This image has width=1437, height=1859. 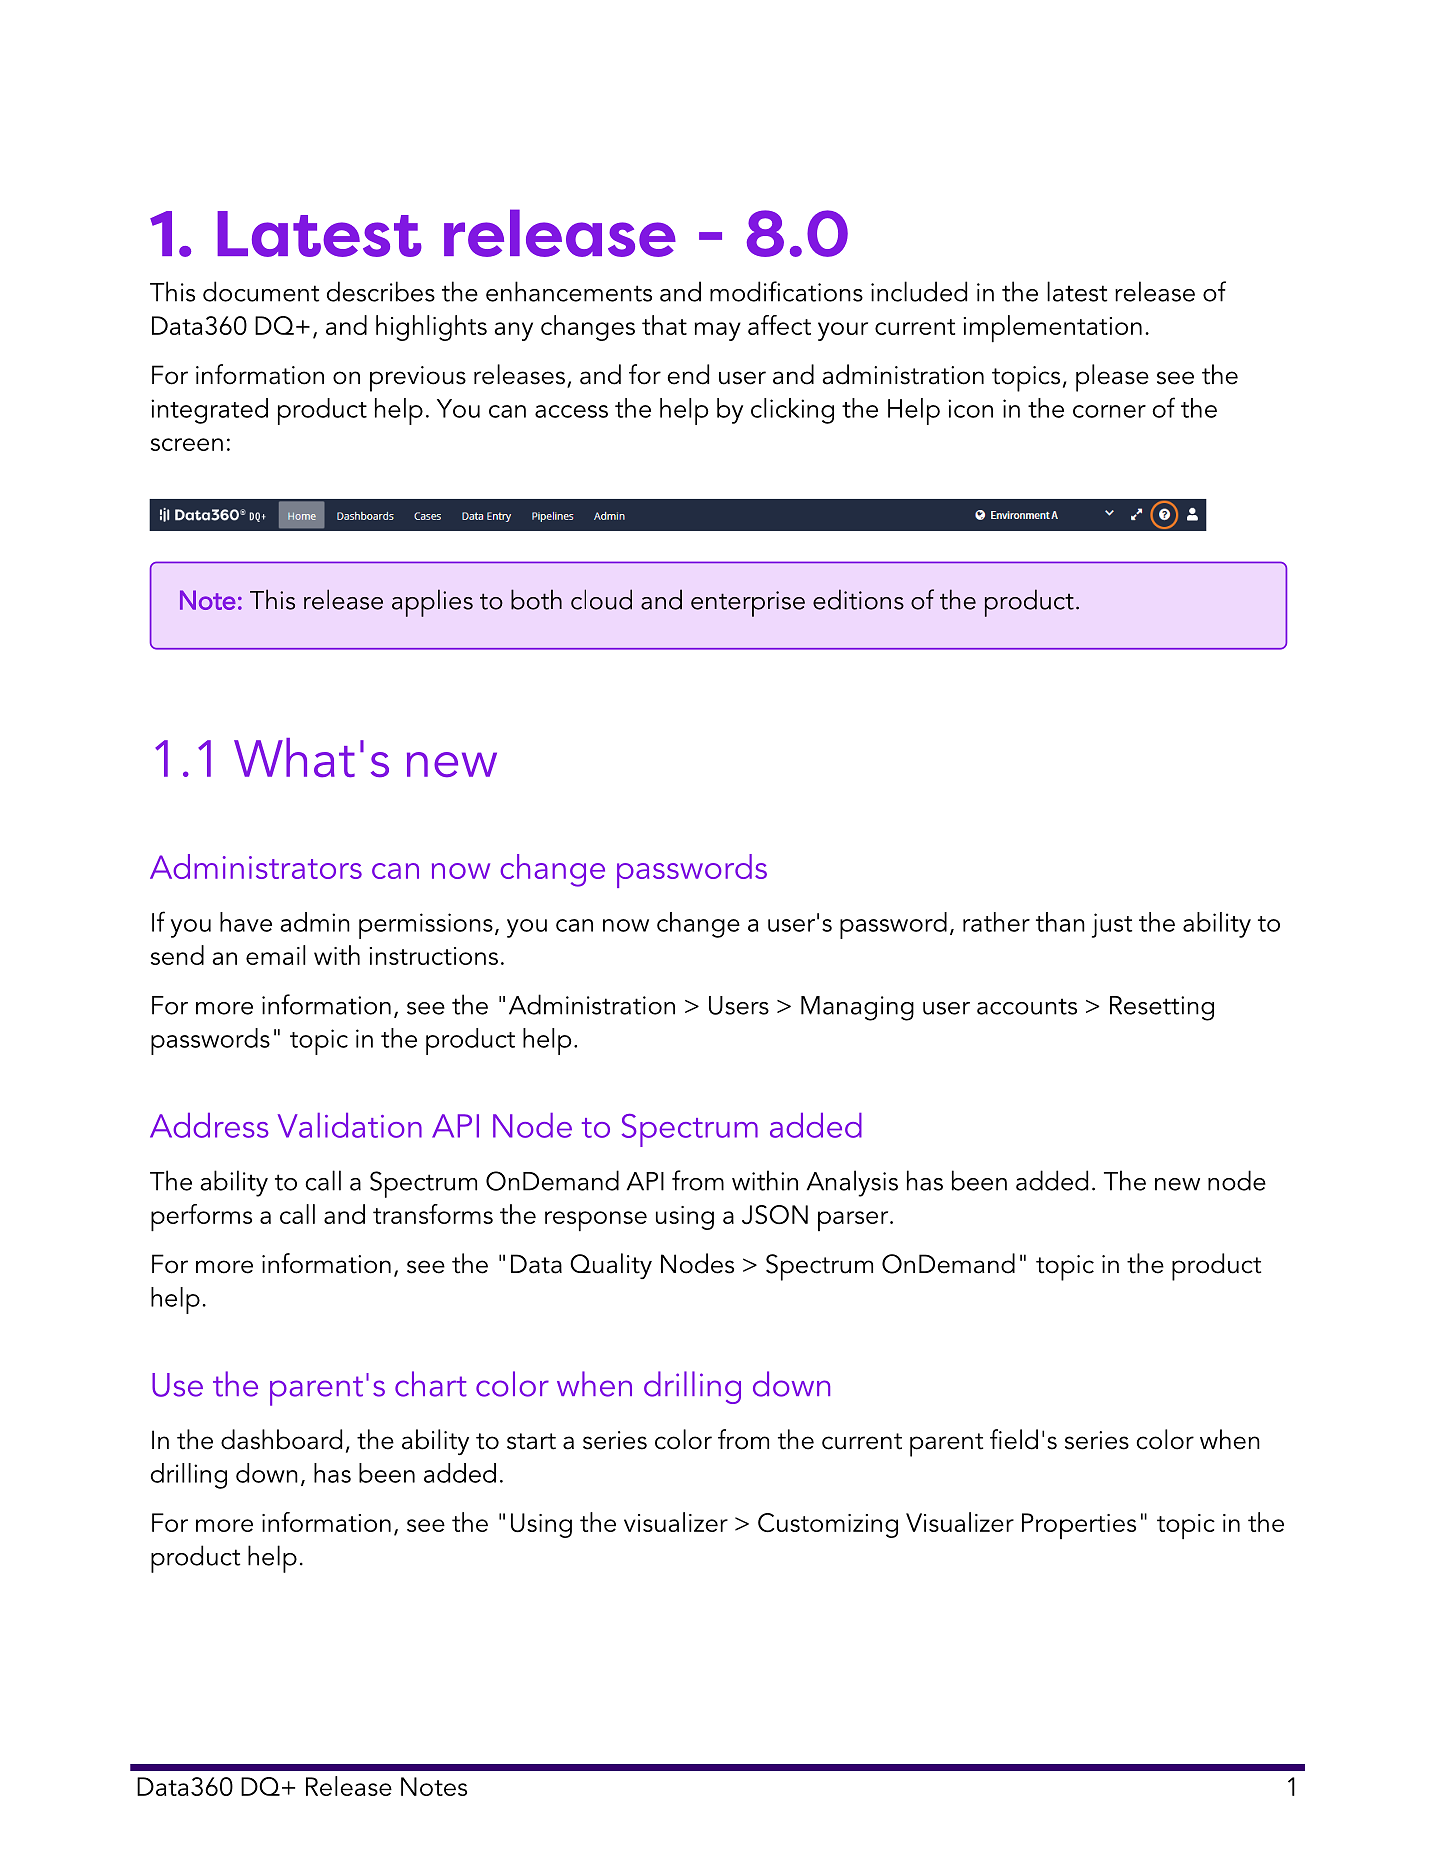 I want to click on than, so click(x=1060, y=922).
